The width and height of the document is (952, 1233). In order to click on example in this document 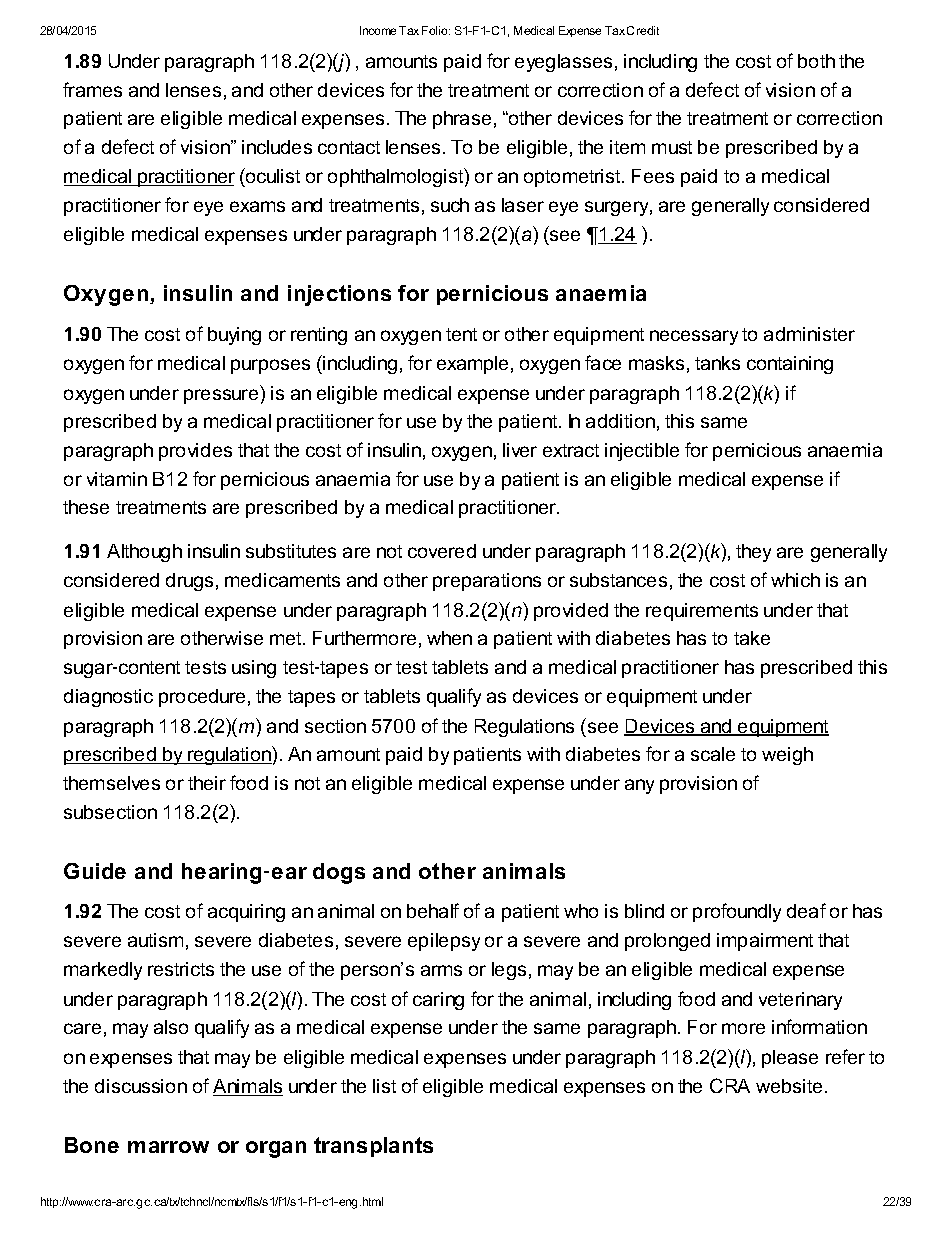, I will do `click(472, 365)`.
